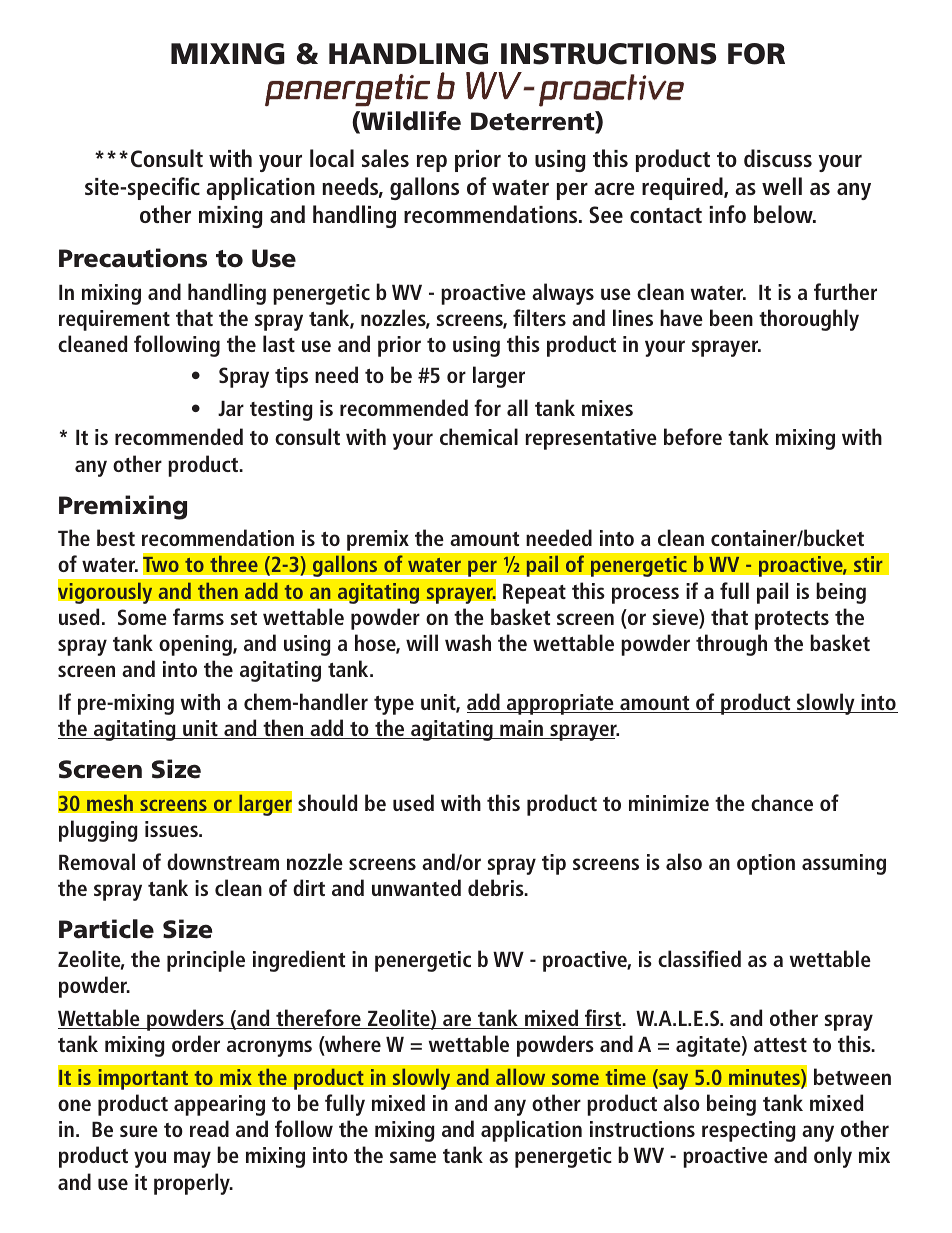 This screenshot has width=952, height=1233. I want to click on debris, so click(497, 887).
